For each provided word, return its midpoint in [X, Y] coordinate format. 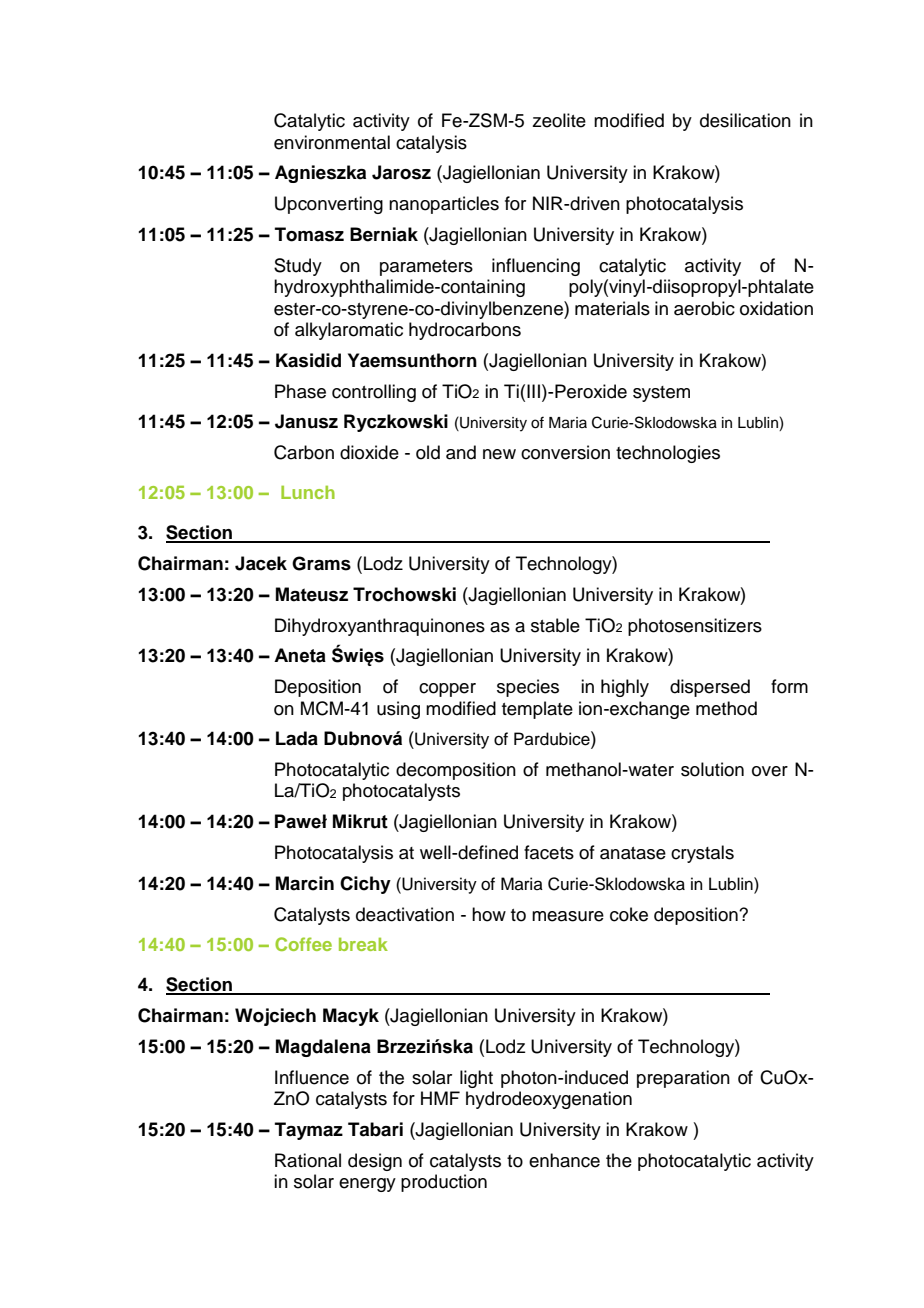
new [499, 454]
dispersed [710, 688]
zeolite [559, 120]
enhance [564, 1160]
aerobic [704, 308]
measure [568, 916]
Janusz [306, 421]
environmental [332, 142]
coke [629, 914]
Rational [308, 1160]
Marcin [305, 883]
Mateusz [312, 594]
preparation [683, 1079]
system [661, 394]
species [528, 688]
